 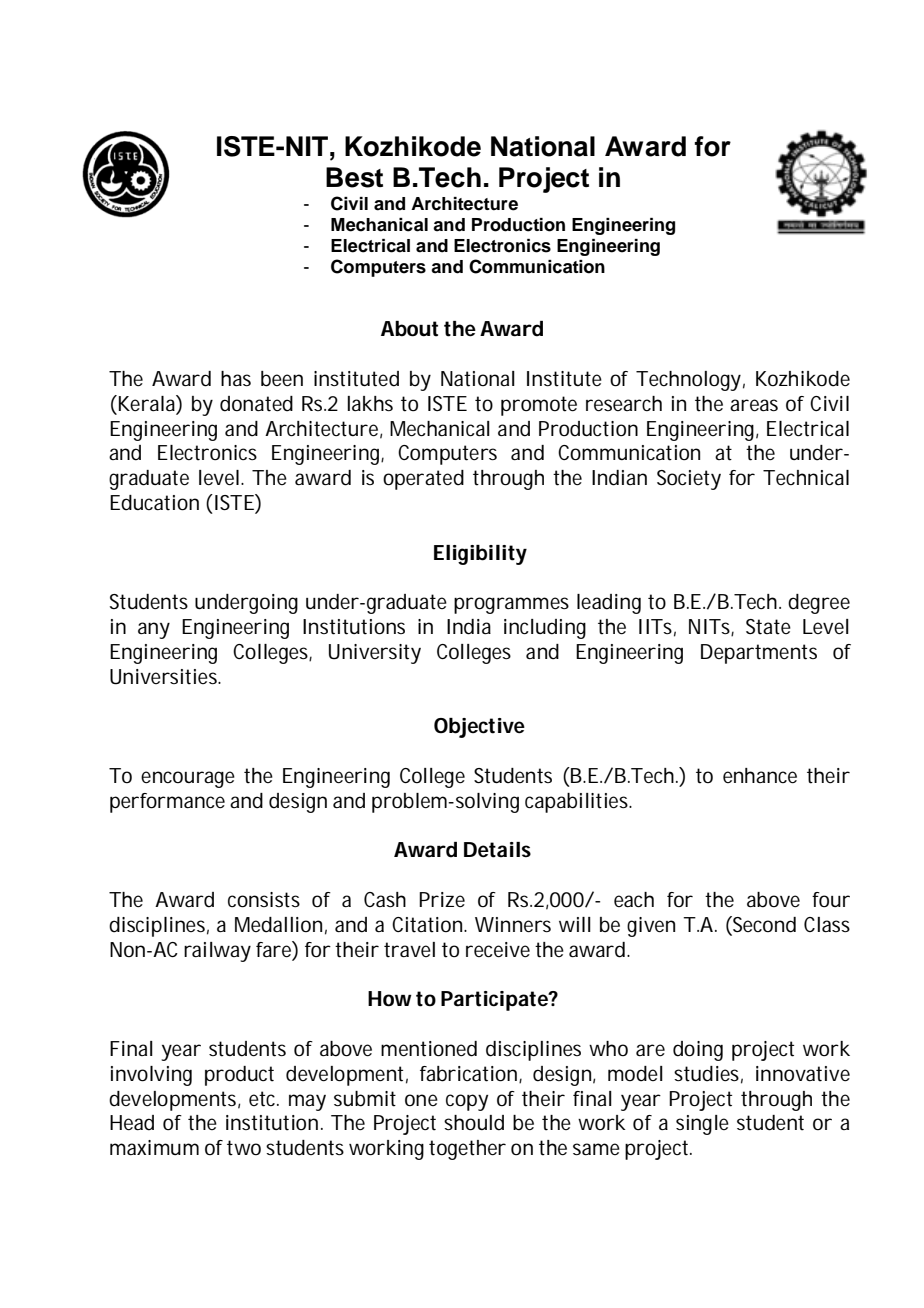 I want to click on together, so click(x=467, y=1150).
